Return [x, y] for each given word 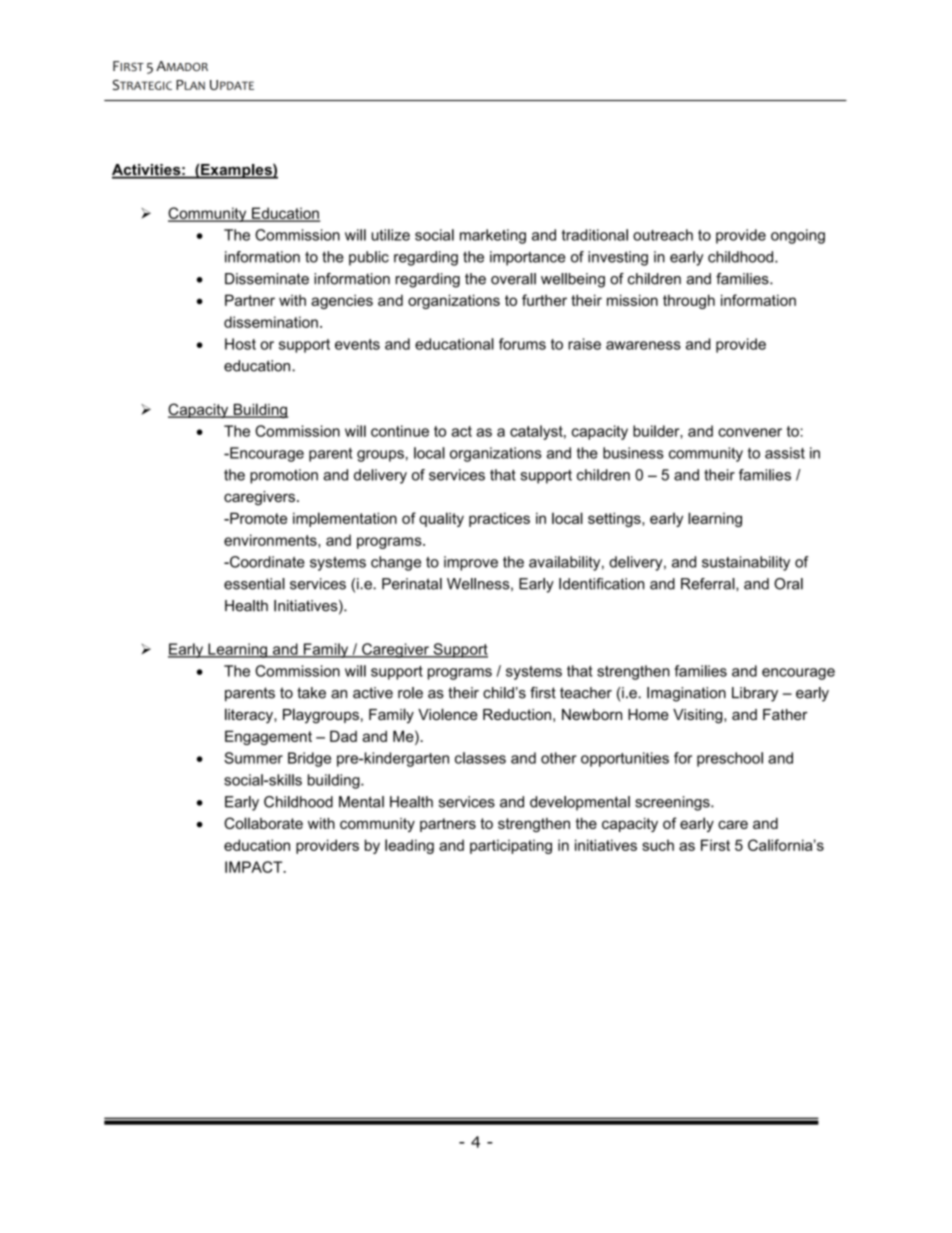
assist [785, 453]
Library [755, 694]
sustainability [746, 563]
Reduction [517, 714]
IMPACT [255, 867]
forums [522, 344]
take [311, 693]
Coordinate [266, 562]
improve [471, 563]
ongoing [798, 236]
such [658, 845]
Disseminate [267, 279]
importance [527, 258]
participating [511, 846]
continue [400, 431]
